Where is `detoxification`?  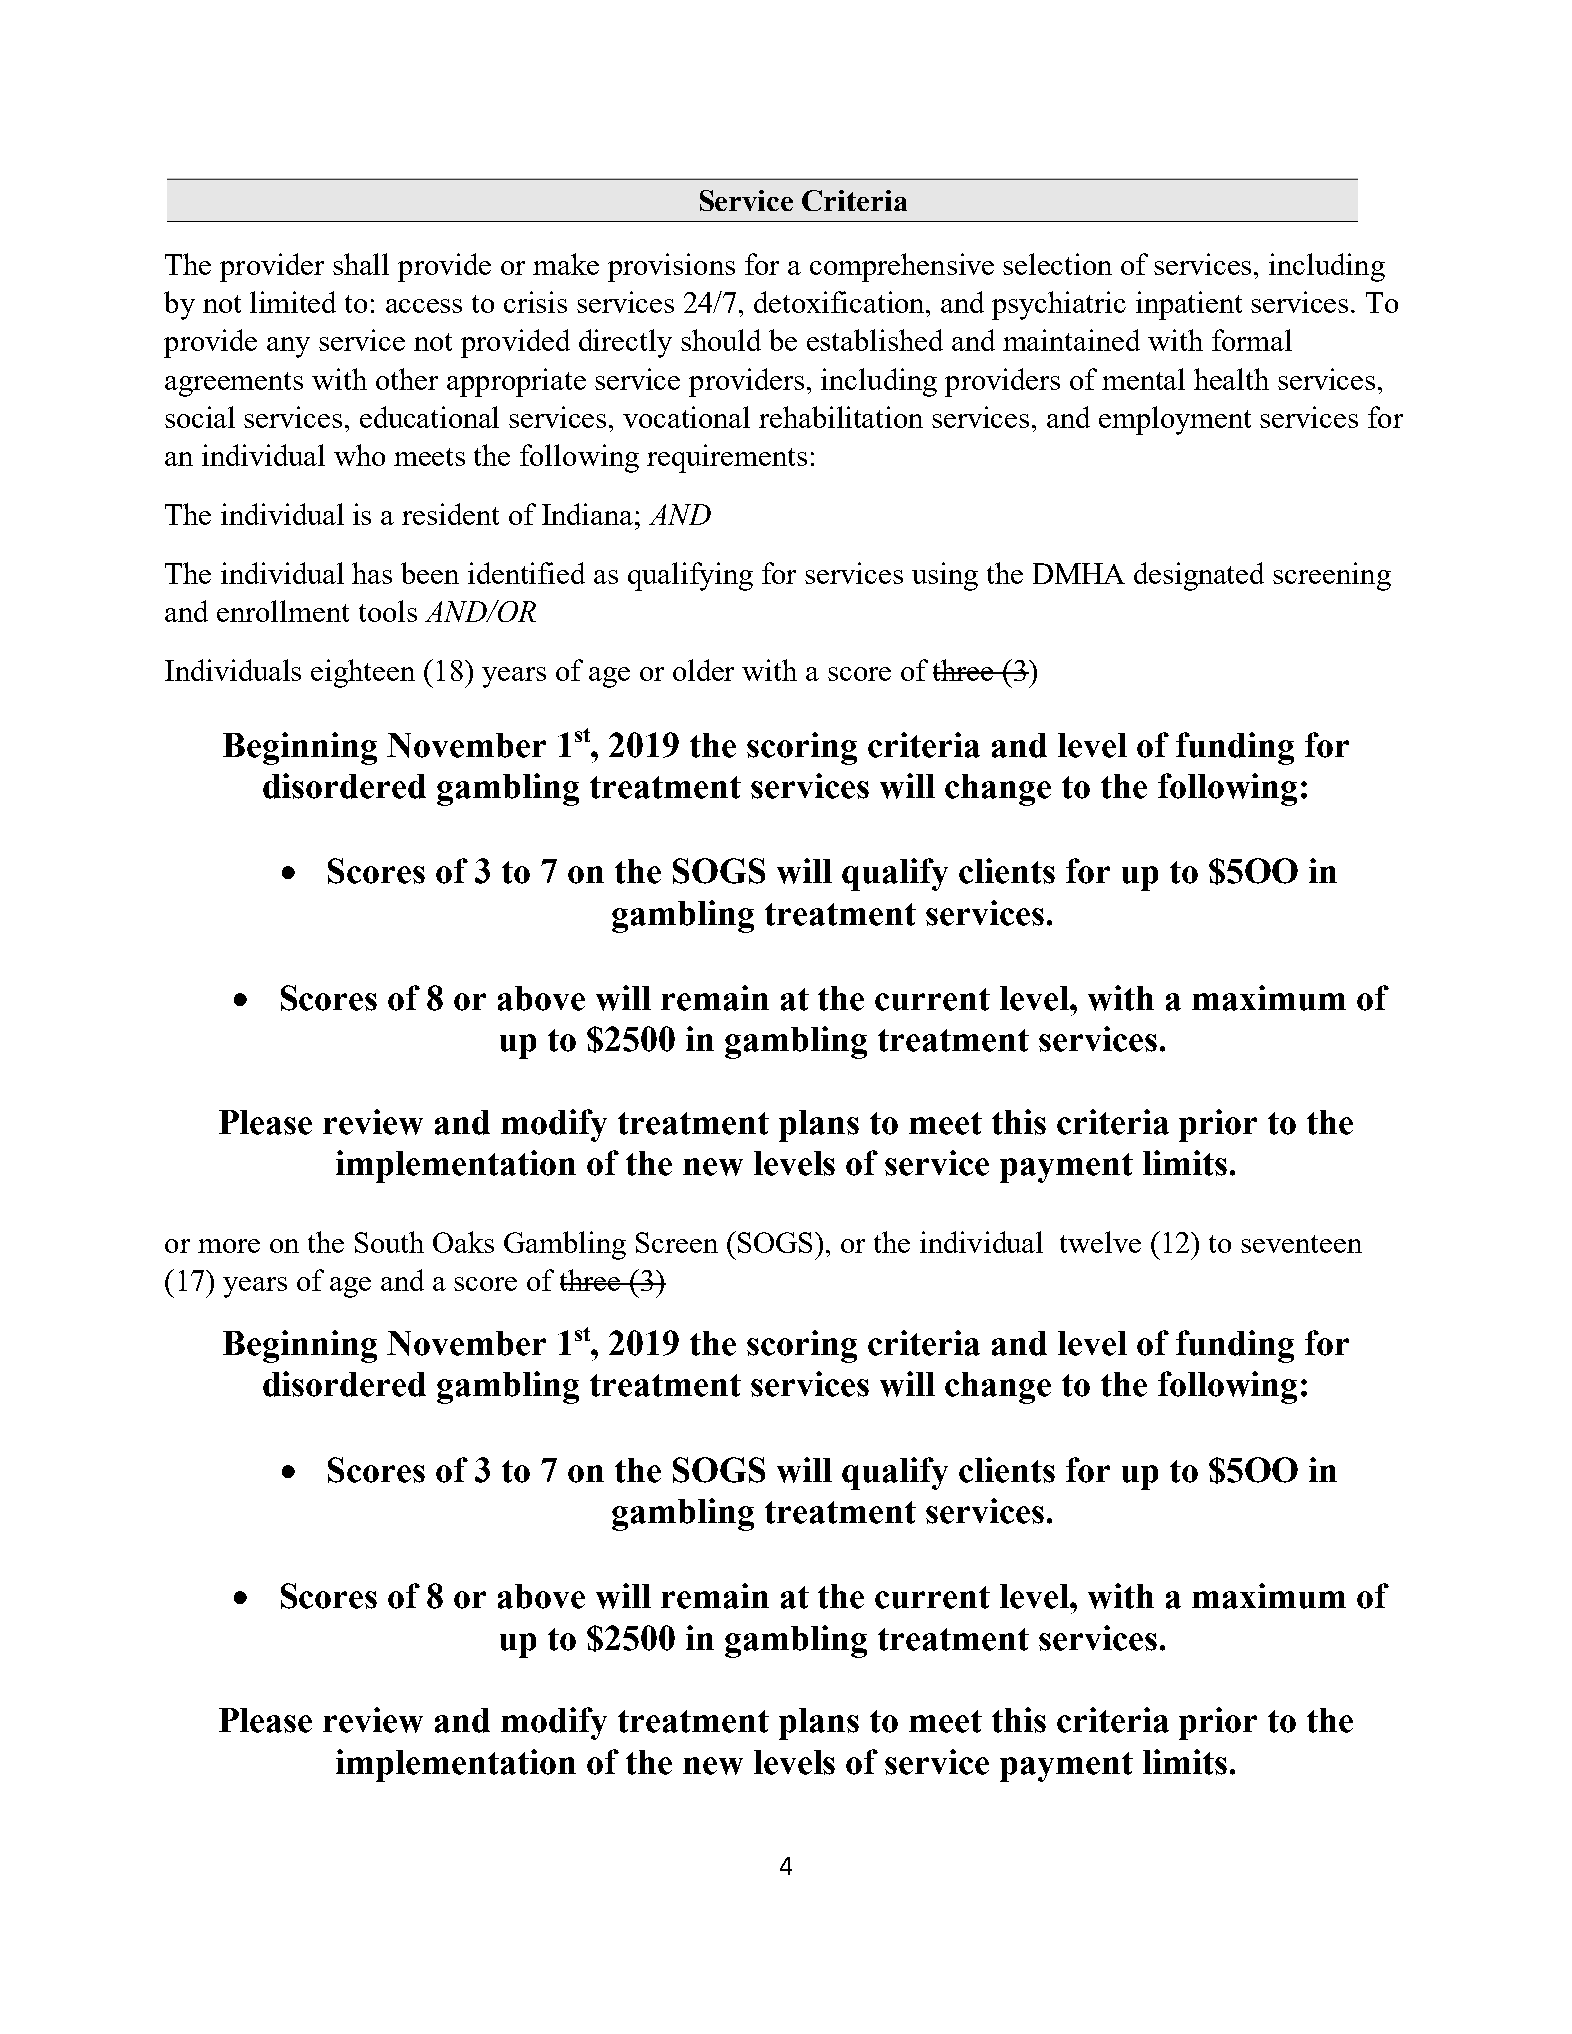 detoxification is located at coordinates (840, 302).
